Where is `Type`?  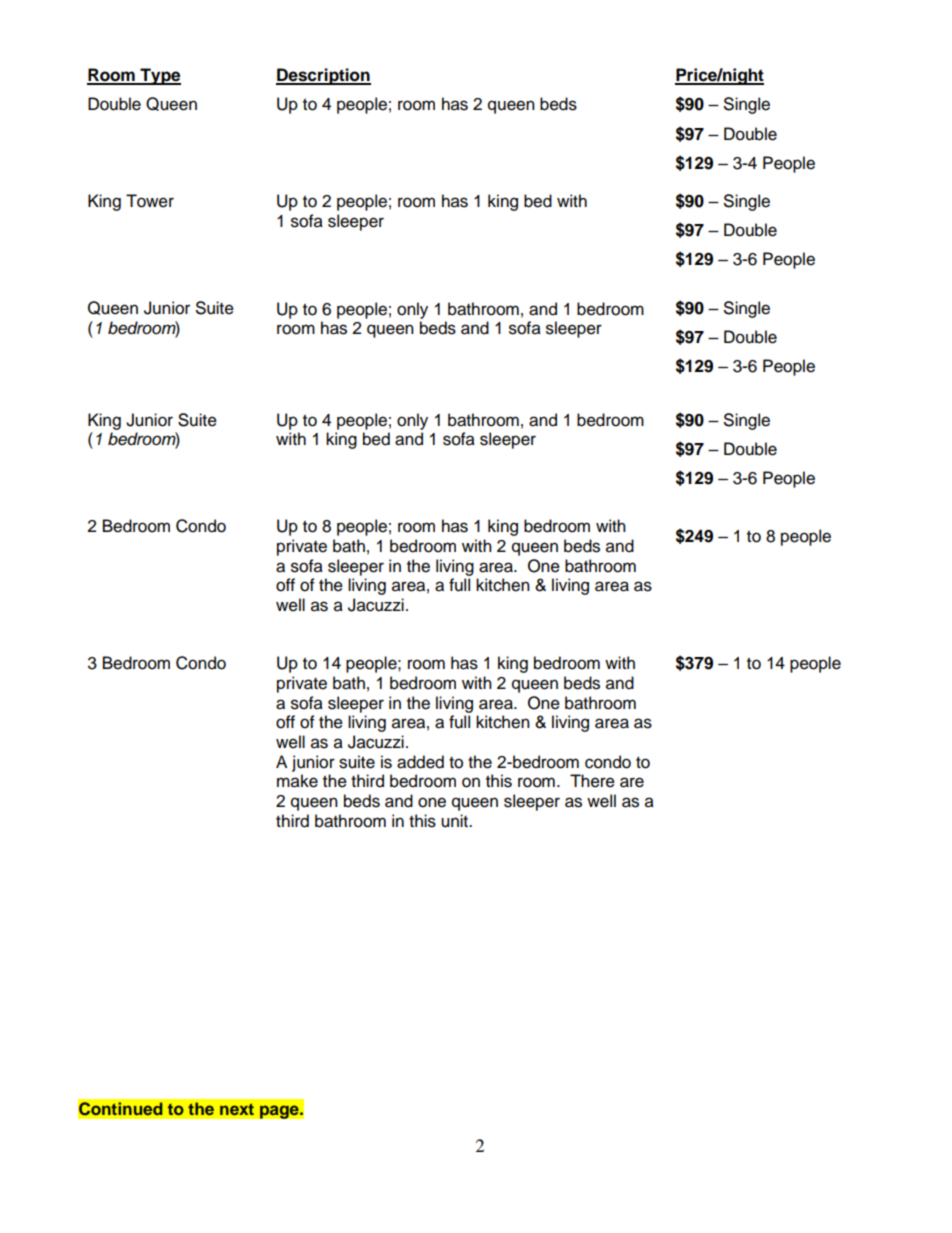 Type is located at coordinates (159, 76).
